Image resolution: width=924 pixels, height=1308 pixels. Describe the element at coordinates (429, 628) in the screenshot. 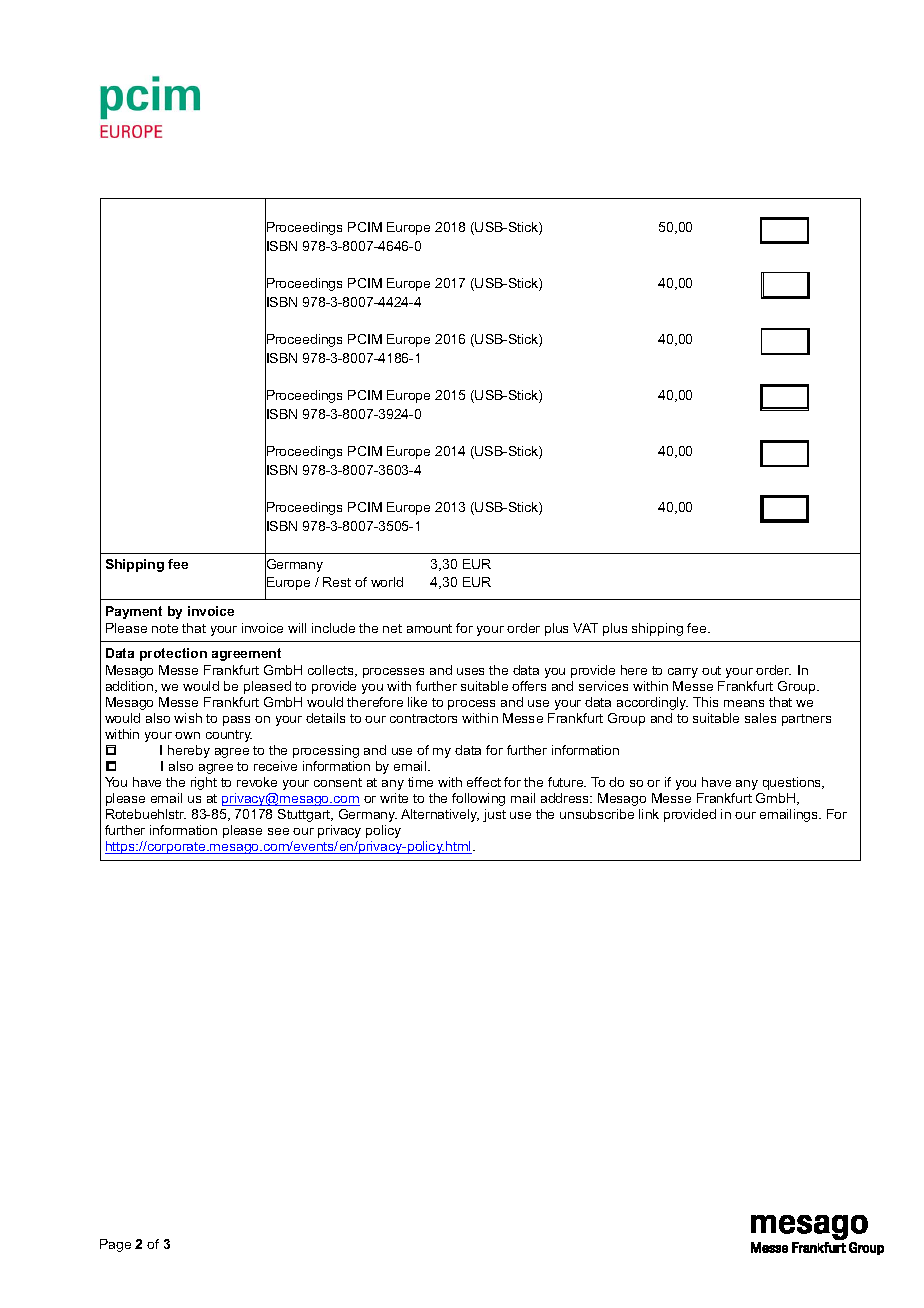

I see `amount` at that location.
